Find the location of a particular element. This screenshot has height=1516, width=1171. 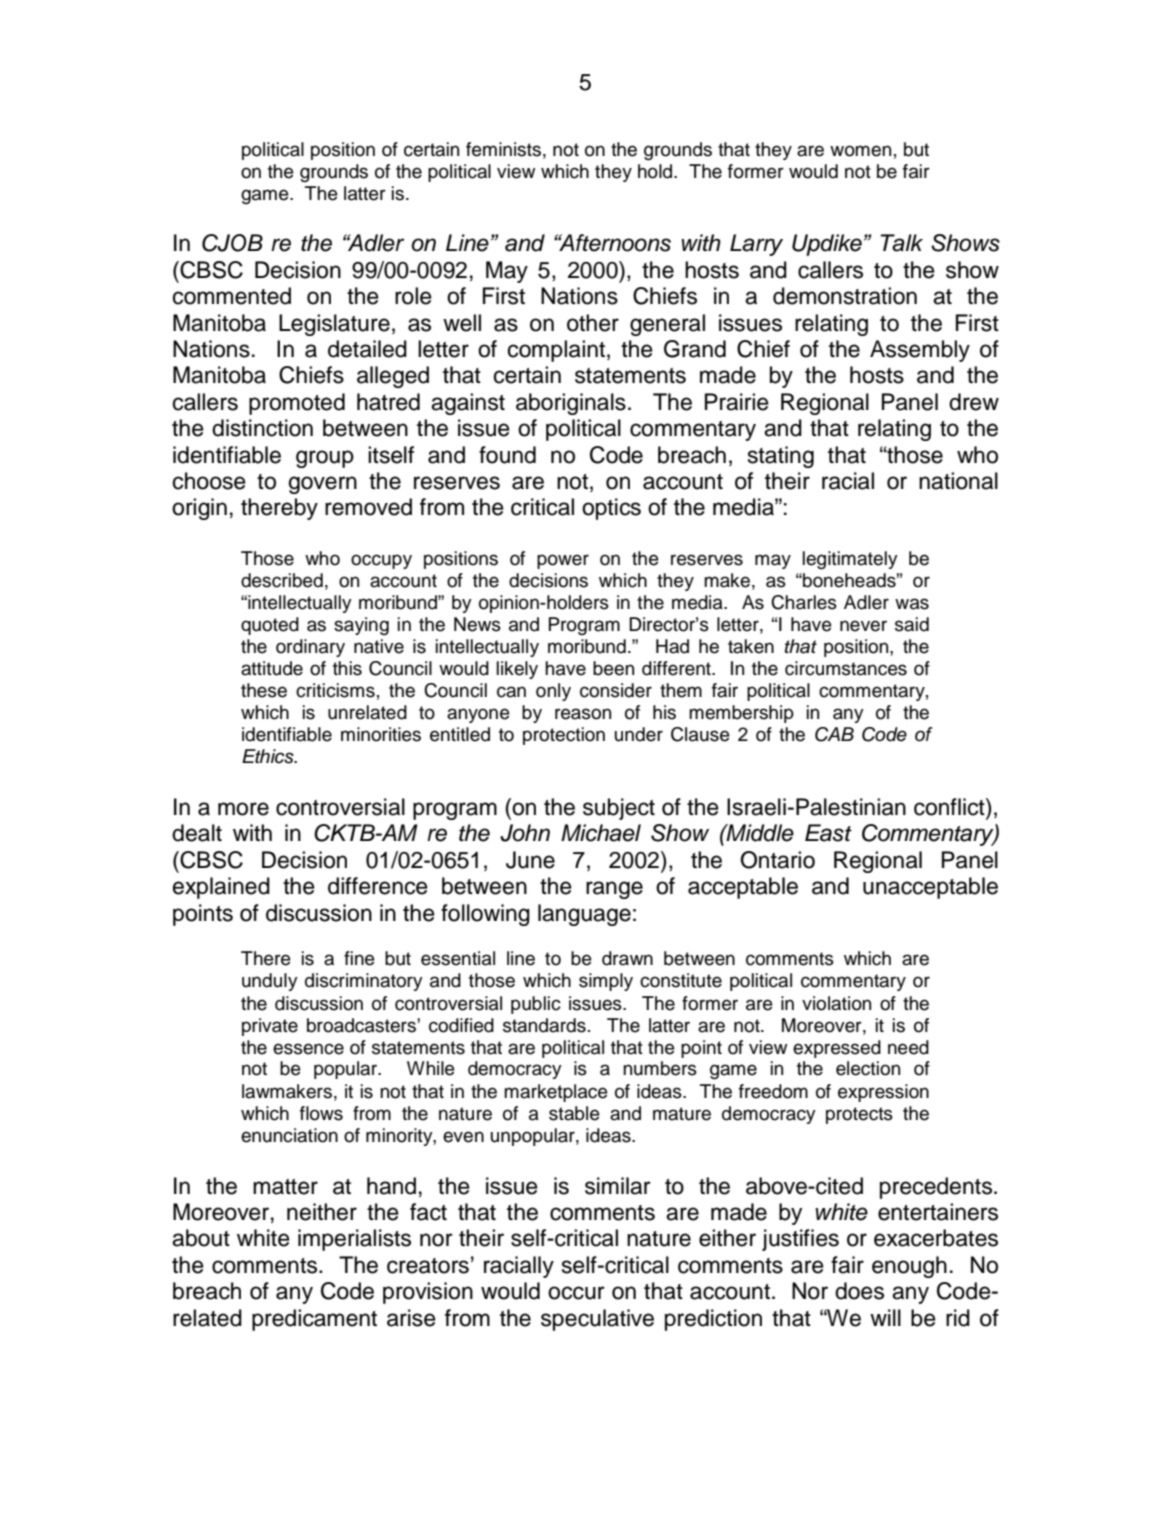

women is located at coordinates (860, 151).
